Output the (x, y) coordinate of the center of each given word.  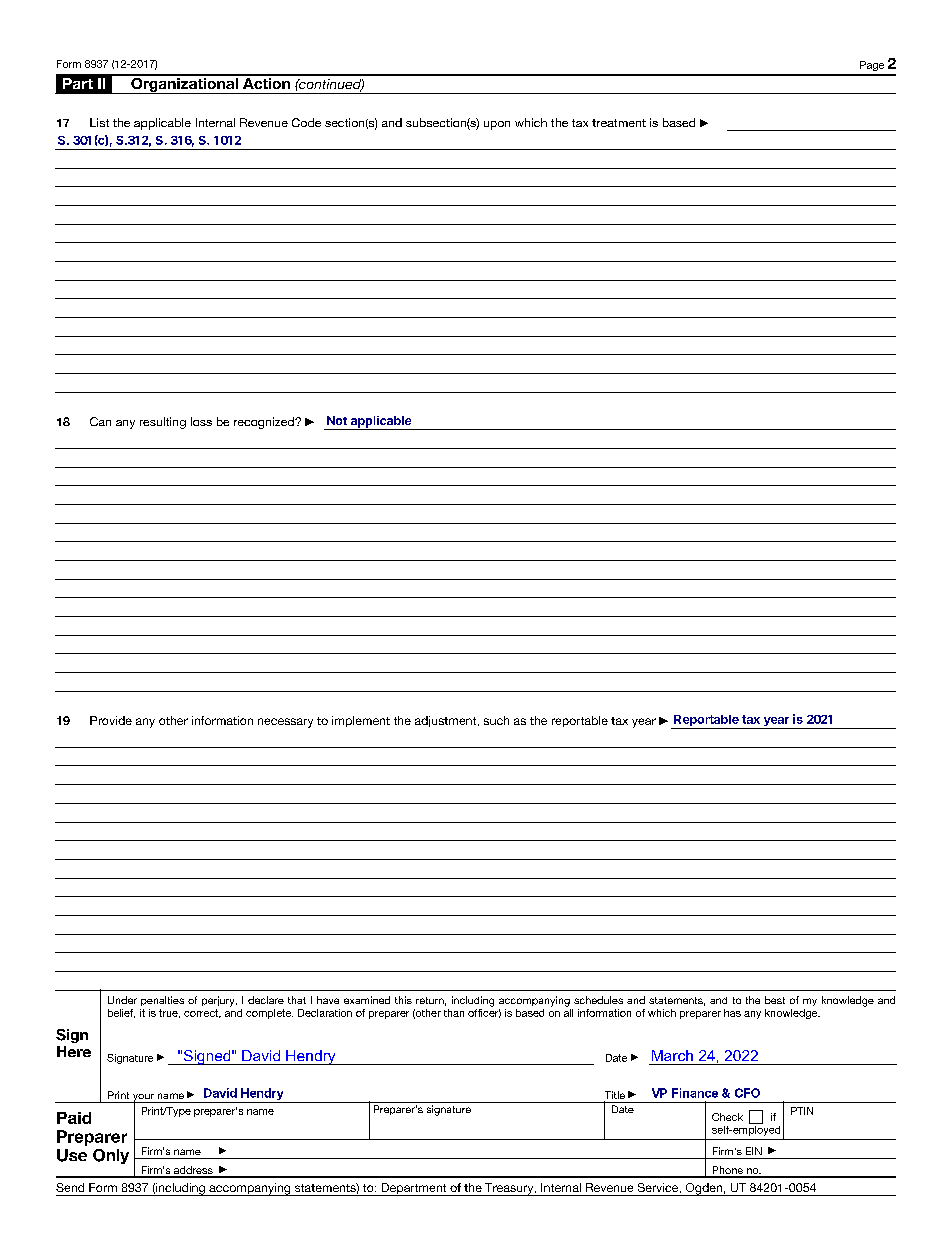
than (454, 1013)
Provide (111, 720)
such (496, 720)
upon (497, 125)
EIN (754, 1151)
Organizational (184, 84)
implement (361, 721)
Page (872, 66)
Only (111, 1156)
